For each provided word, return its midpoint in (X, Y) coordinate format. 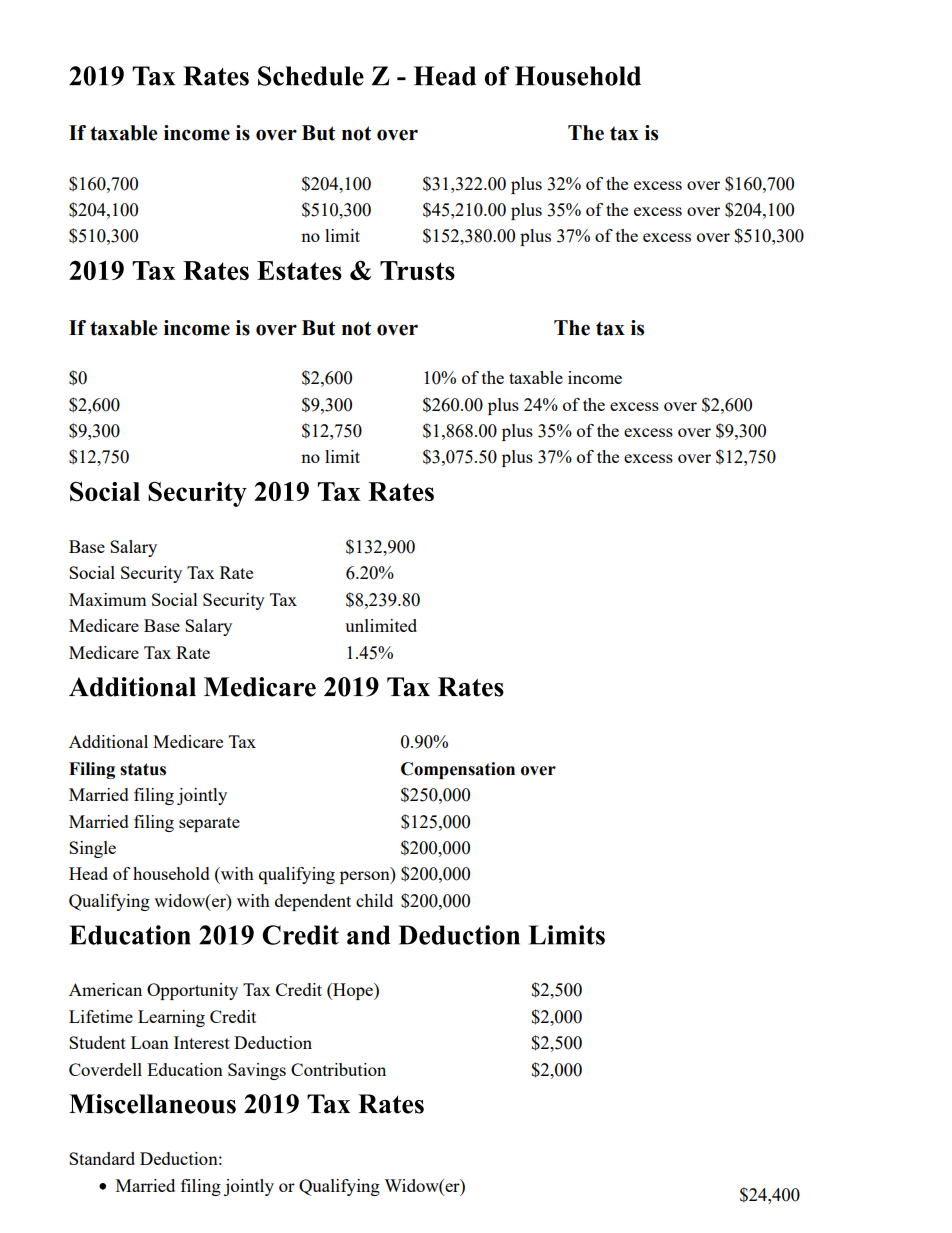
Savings (257, 1071)
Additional (108, 741)
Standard (102, 1158)
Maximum (108, 599)
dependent (313, 902)
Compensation (458, 770)
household (171, 873)
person (366, 877)
